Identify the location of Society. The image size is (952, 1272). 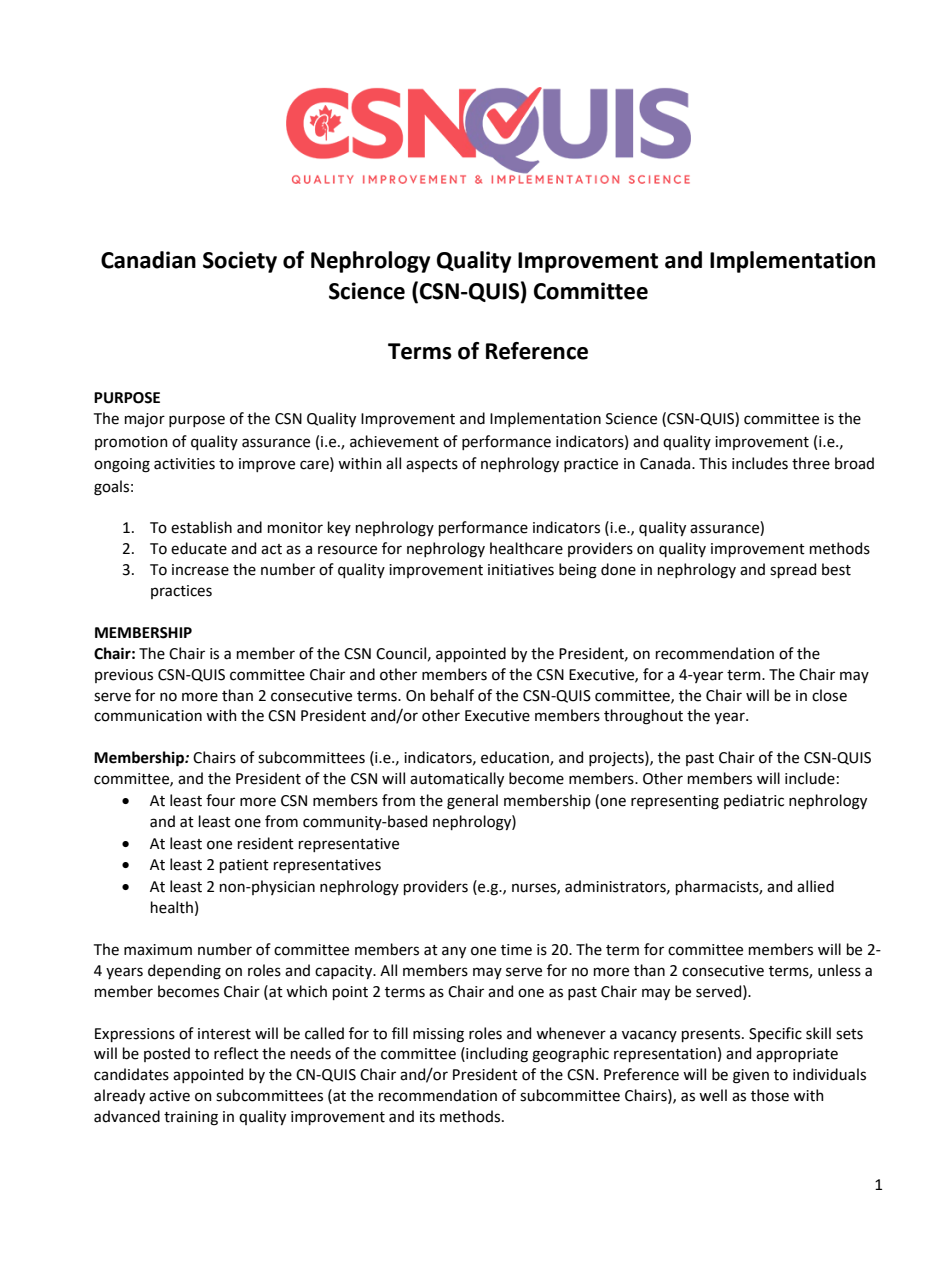
(240, 262).
